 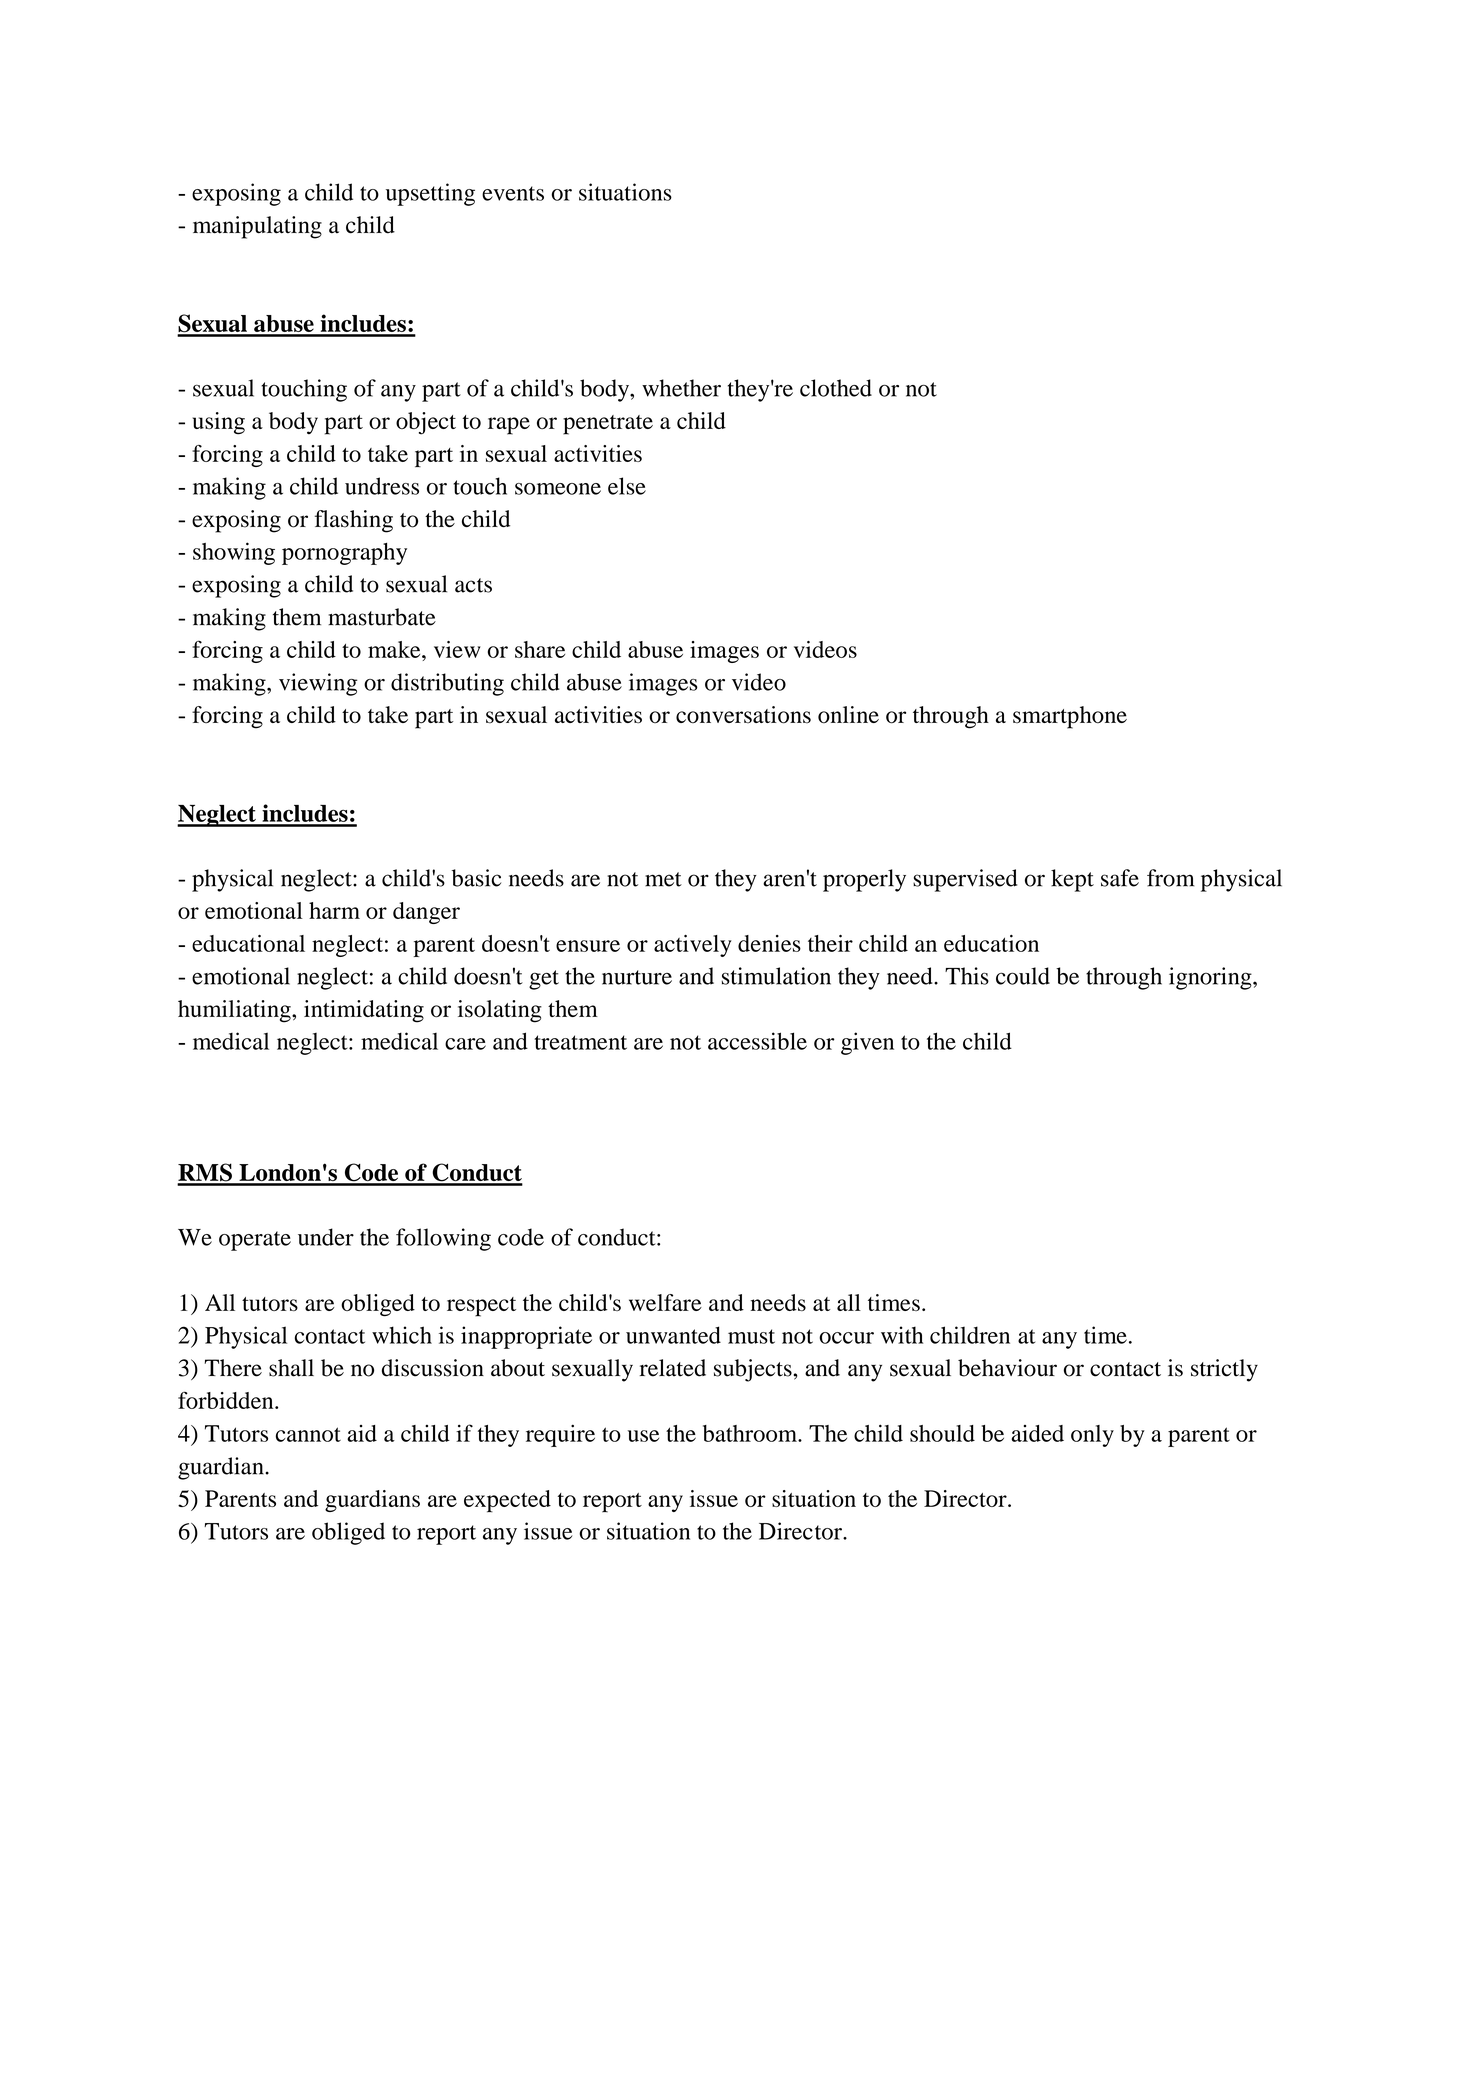 What do you see at coordinates (1120, 878) in the image?
I see `safe` at bounding box center [1120, 878].
